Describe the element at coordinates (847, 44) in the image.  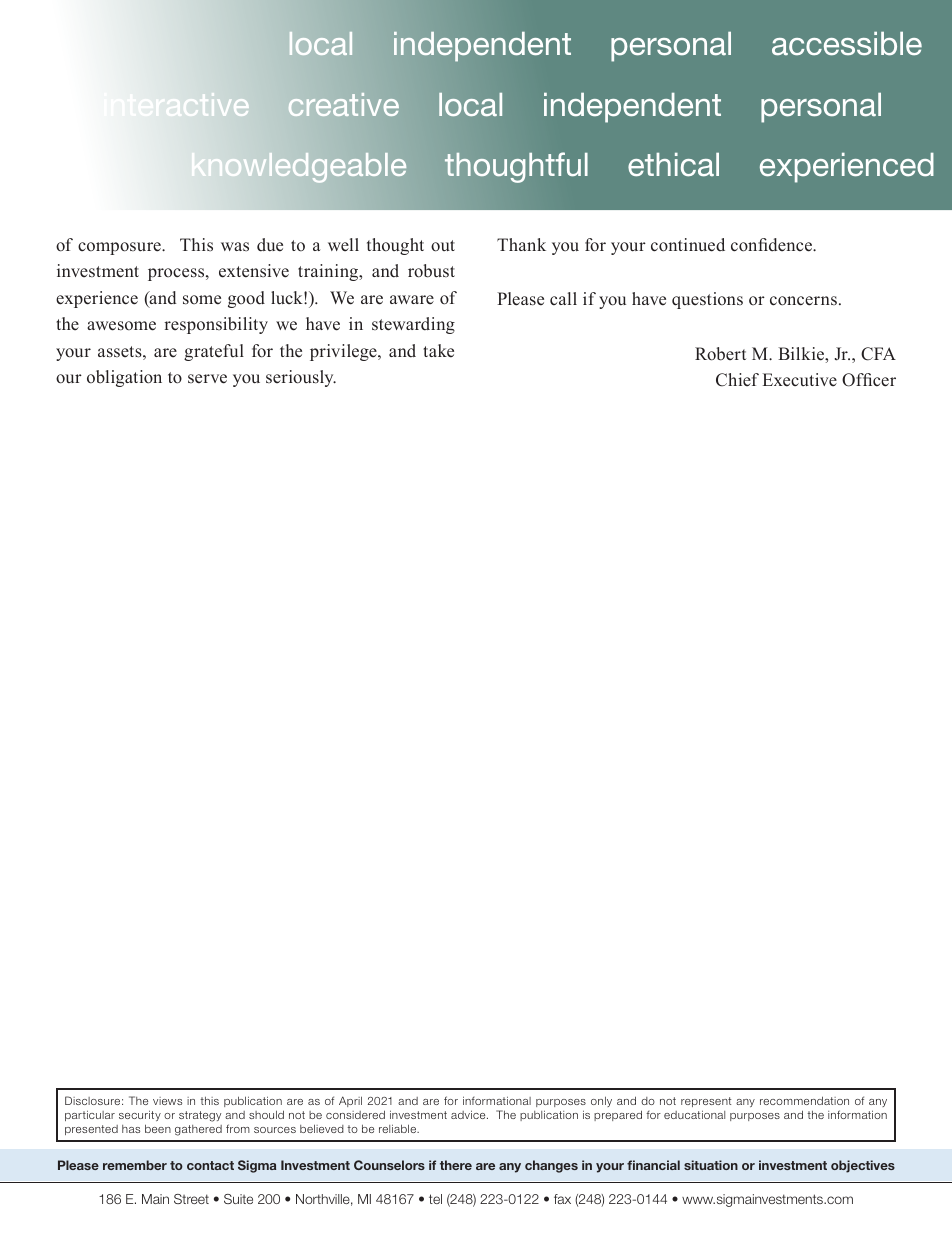
I see `accessible` at that location.
